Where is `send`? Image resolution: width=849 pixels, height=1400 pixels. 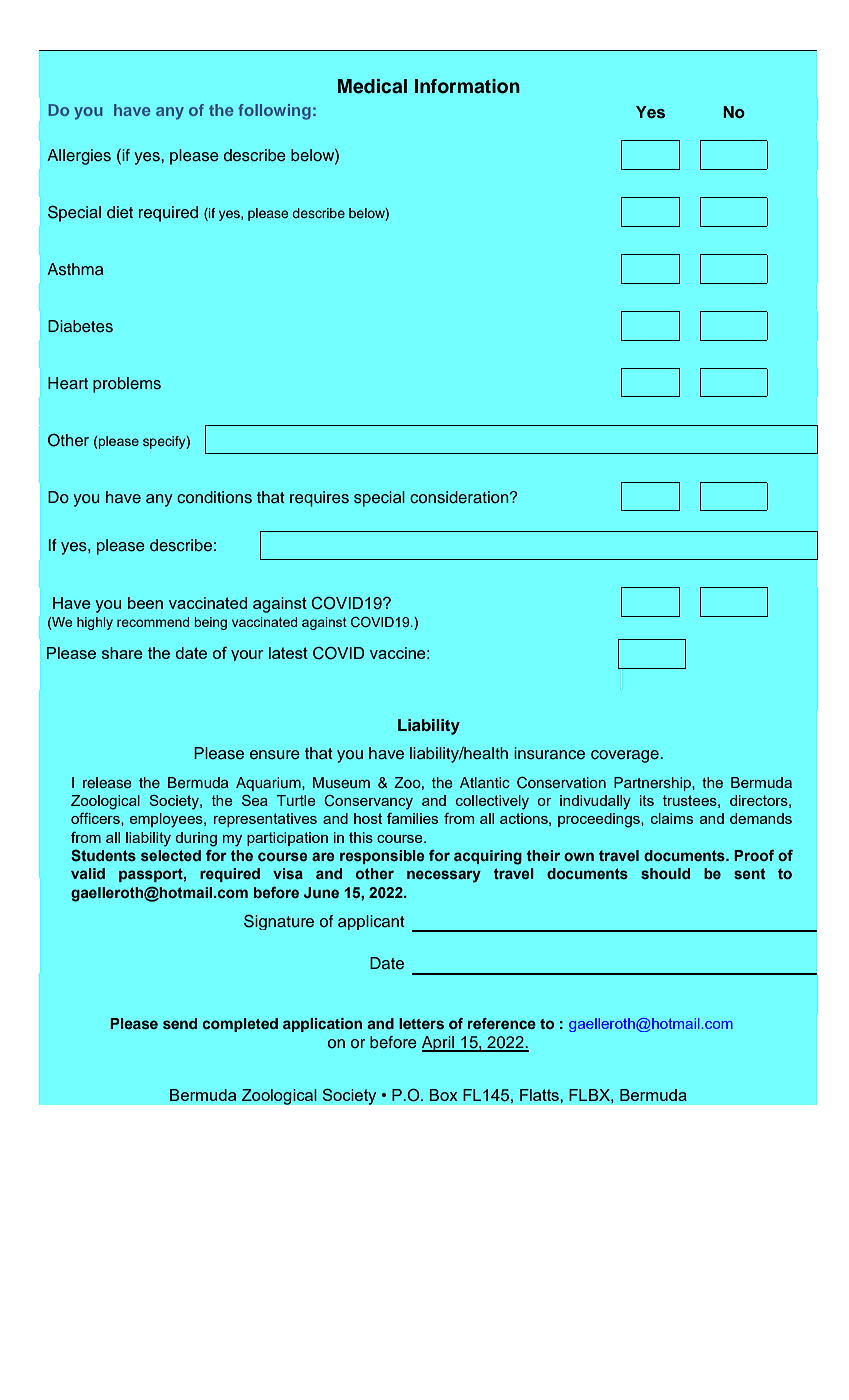 send is located at coordinates (180, 1023).
